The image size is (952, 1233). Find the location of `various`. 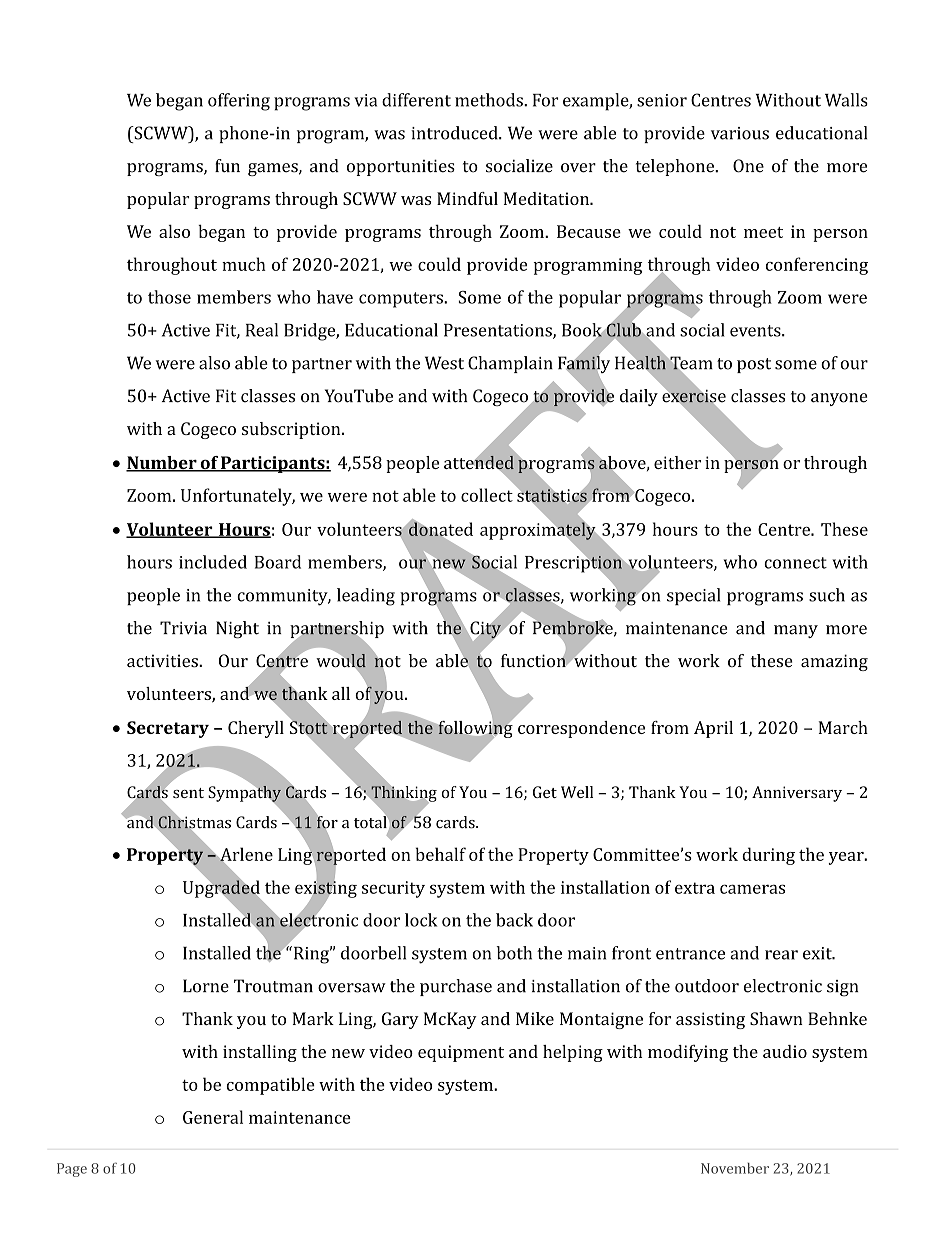

various is located at coordinates (740, 133).
